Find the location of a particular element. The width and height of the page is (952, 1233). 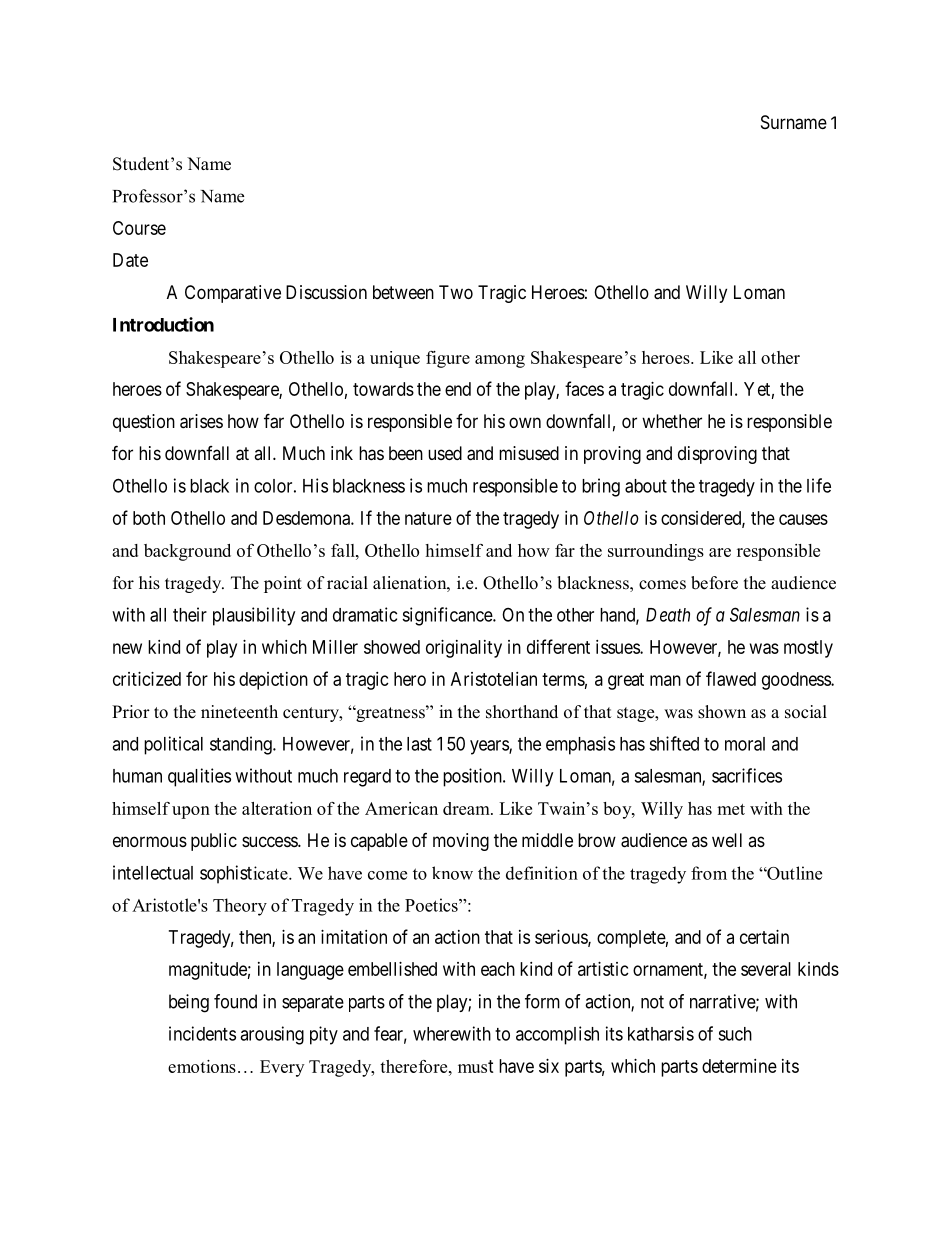

must is located at coordinates (476, 1066).
